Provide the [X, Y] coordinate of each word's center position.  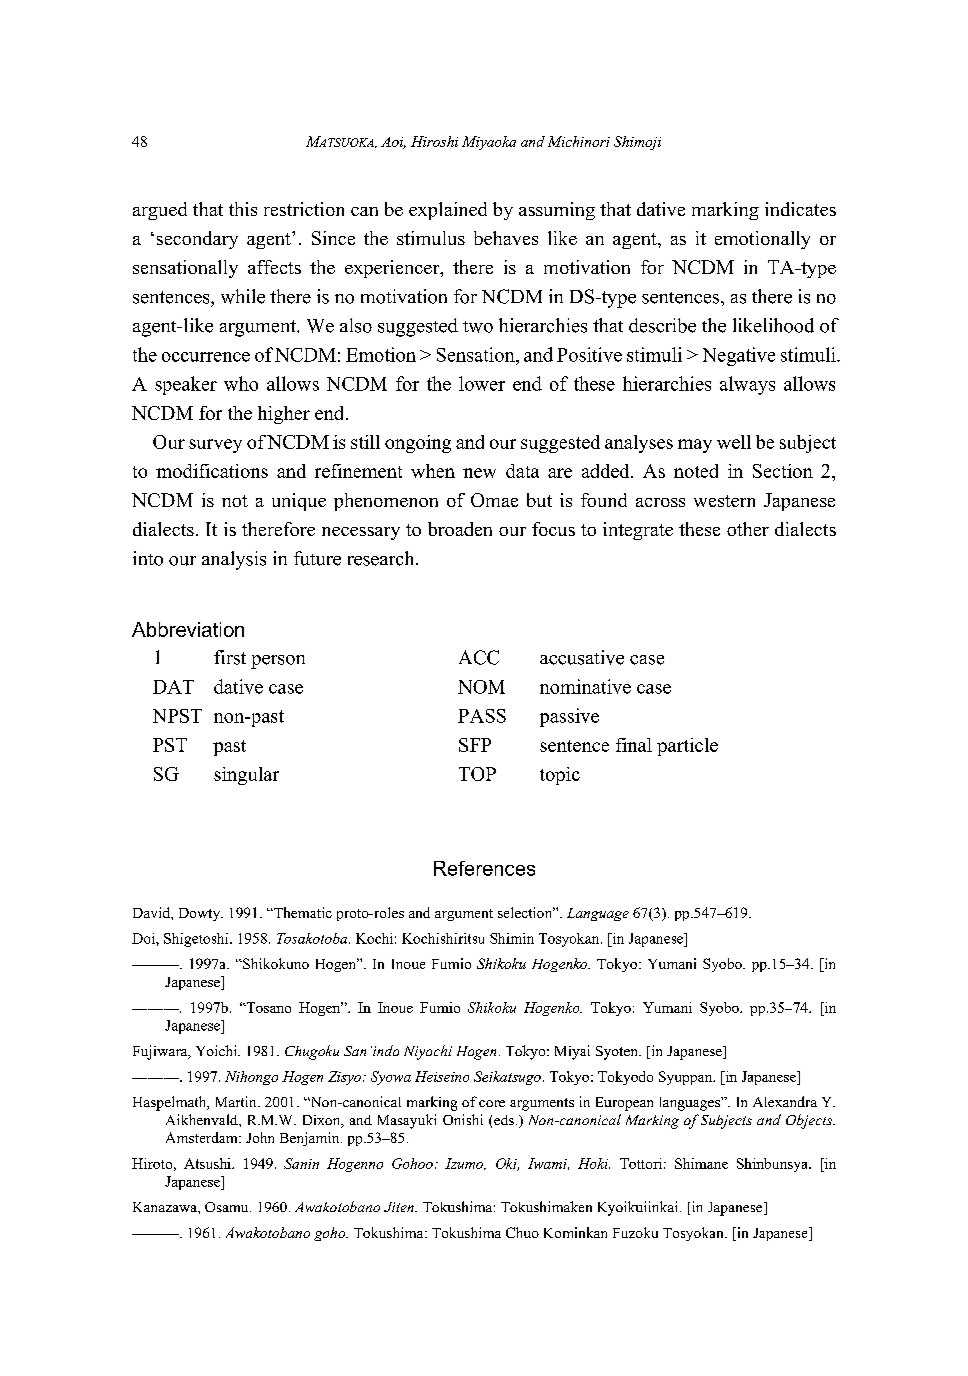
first [230, 657]
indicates [800, 209]
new [479, 473]
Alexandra [785, 1101]
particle [687, 747]
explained [448, 211]
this [243, 209]
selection [526, 912]
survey [215, 446]
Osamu [228, 1207]
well [734, 442]
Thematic [302, 912]
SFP [475, 745]
